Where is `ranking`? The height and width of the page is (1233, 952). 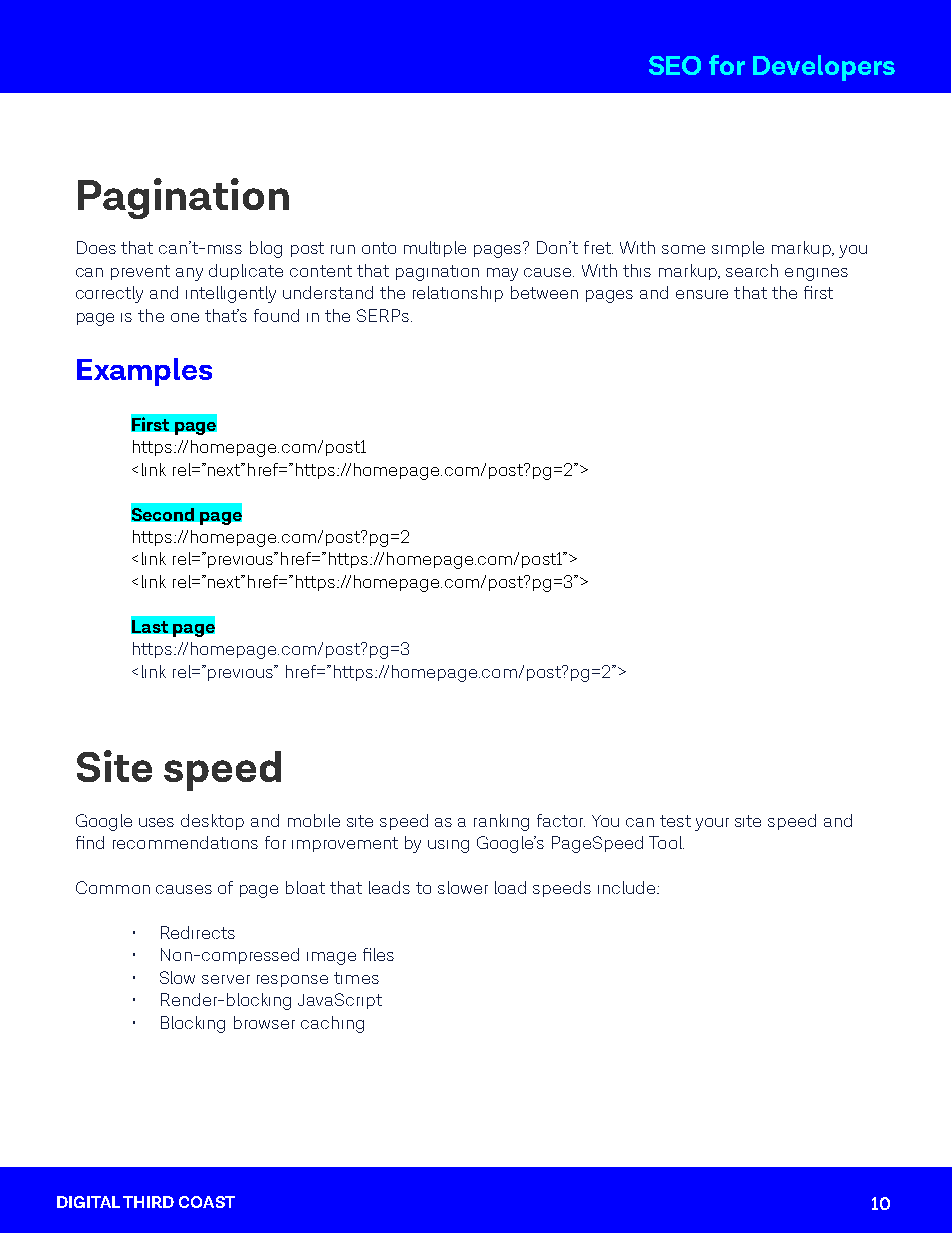
ranking is located at coordinates (501, 822).
